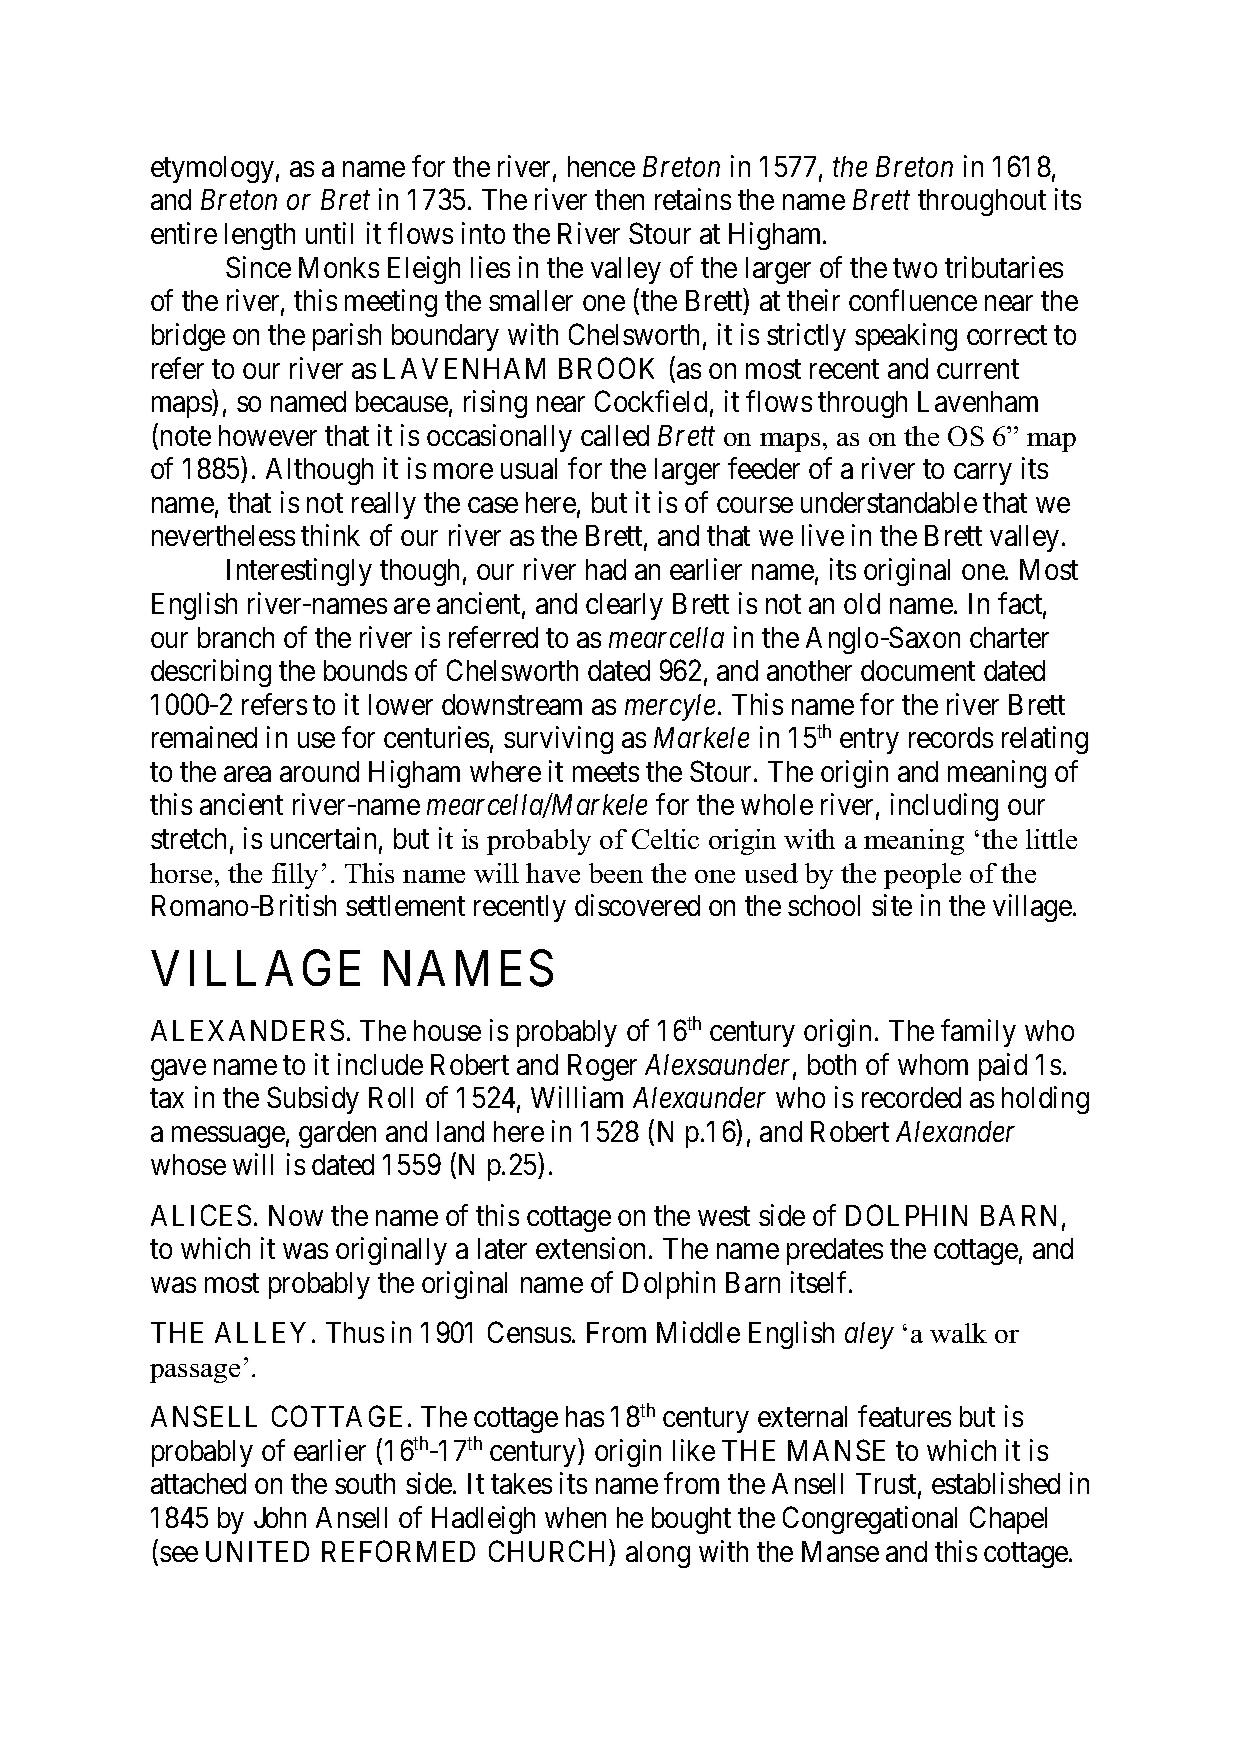 Image resolution: width=1243 pixels, height=1757 pixels. What do you see at coordinates (922, 876) in the screenshot?
I see `people` at bounding box center [922, 876].
